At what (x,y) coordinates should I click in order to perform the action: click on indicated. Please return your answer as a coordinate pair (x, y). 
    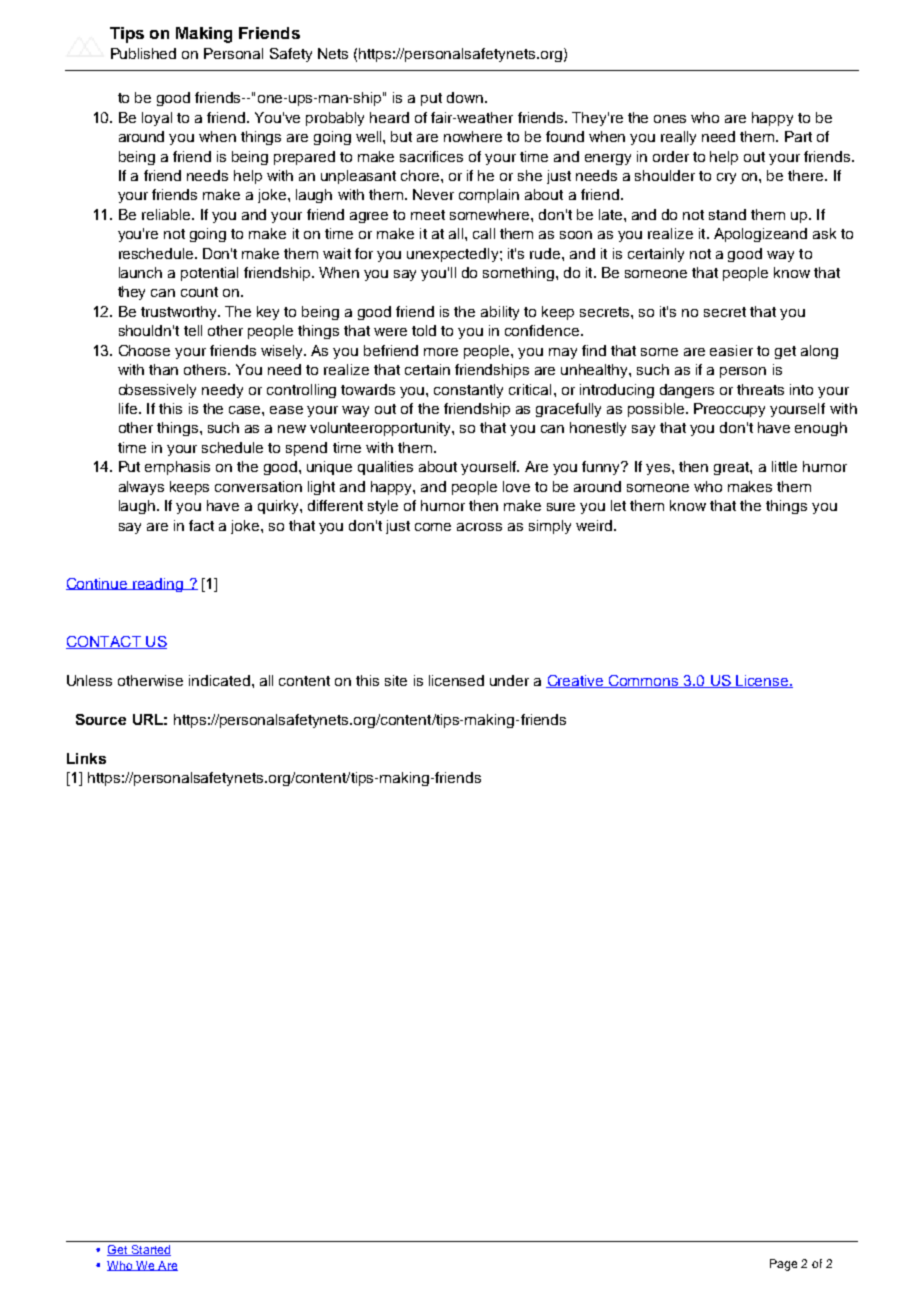
    Looking at the image, I should click on (219, 680).
